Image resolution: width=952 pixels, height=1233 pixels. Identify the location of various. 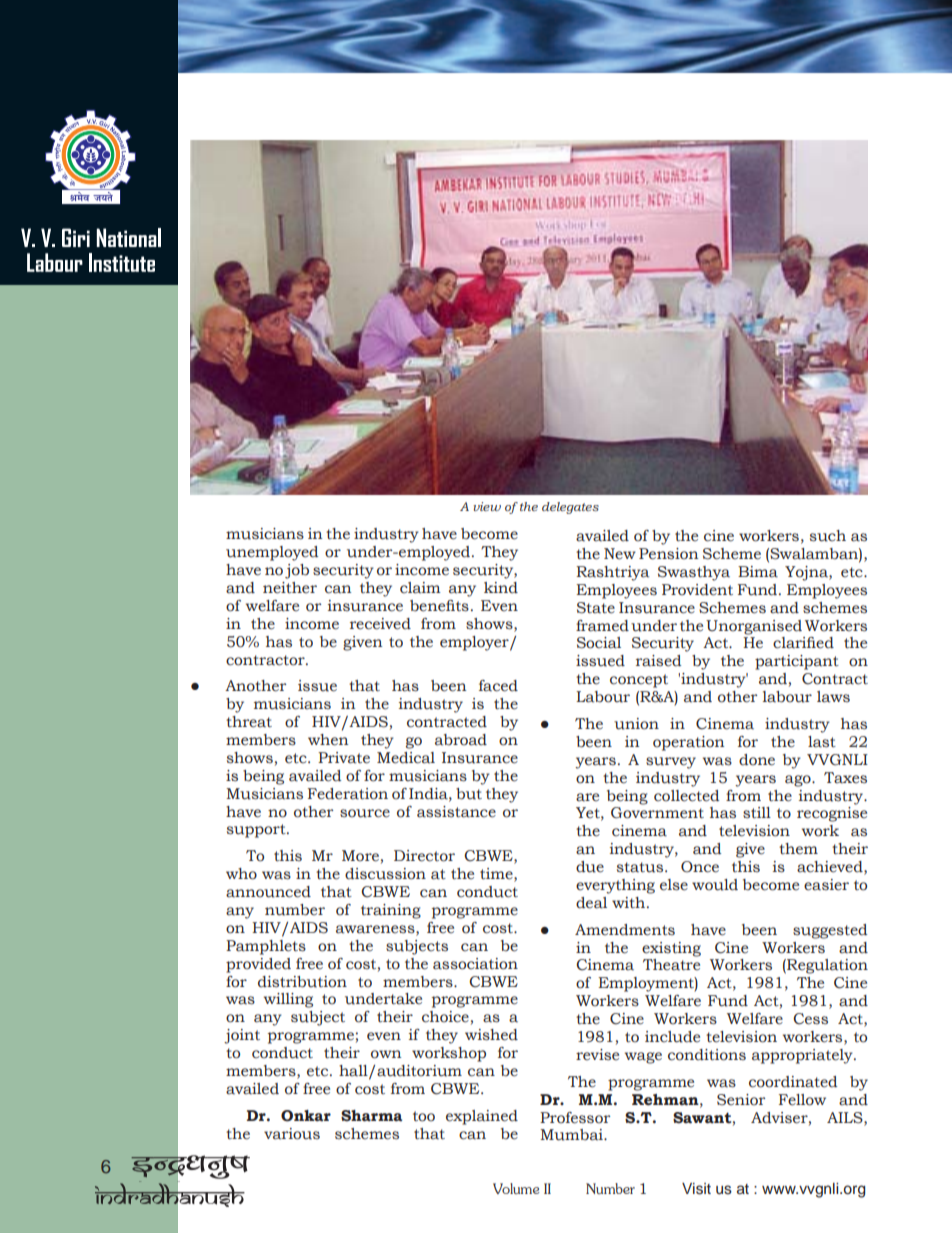
(292, 1134).
